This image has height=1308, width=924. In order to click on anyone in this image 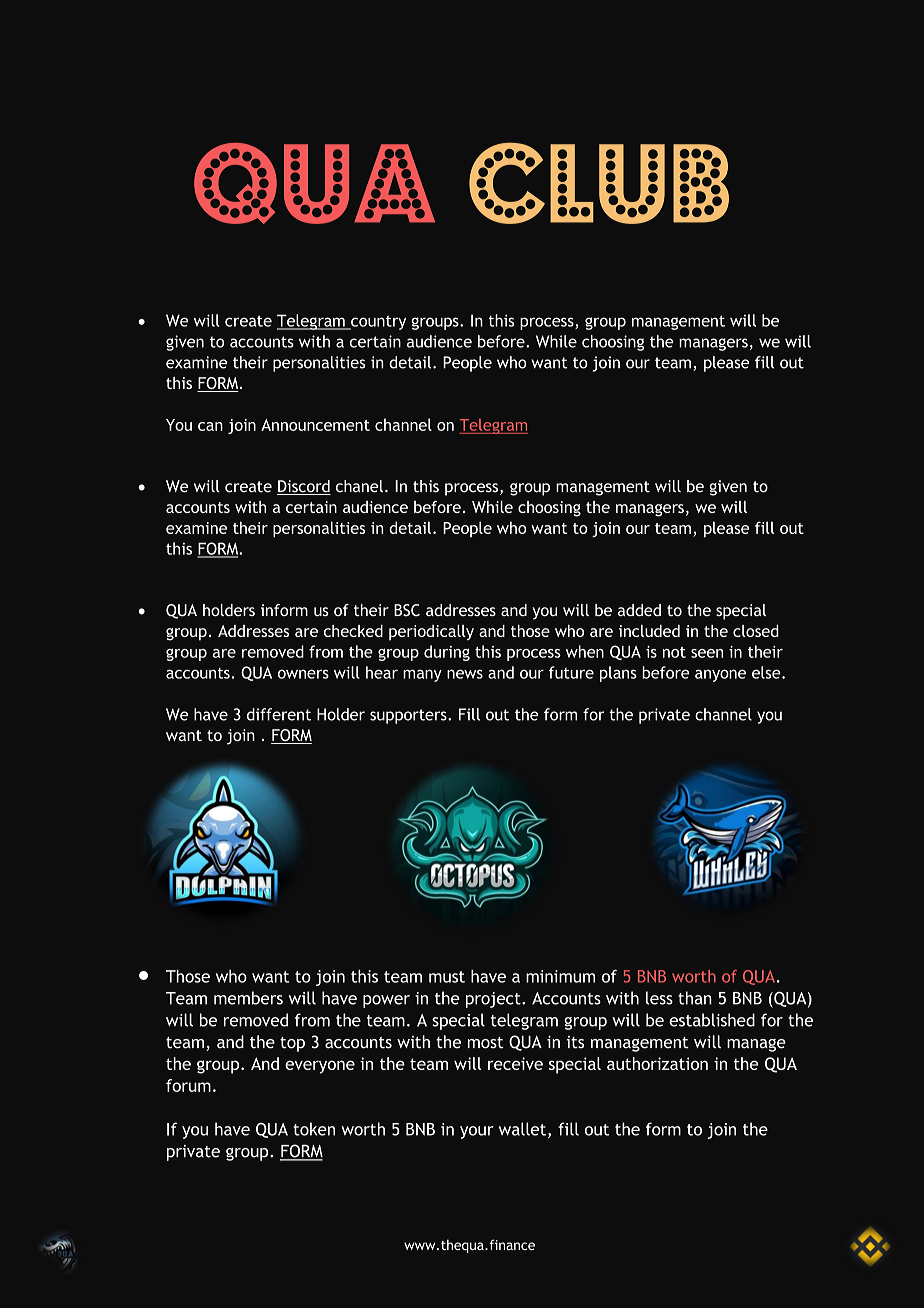, I will do `click(720, 675)`.
